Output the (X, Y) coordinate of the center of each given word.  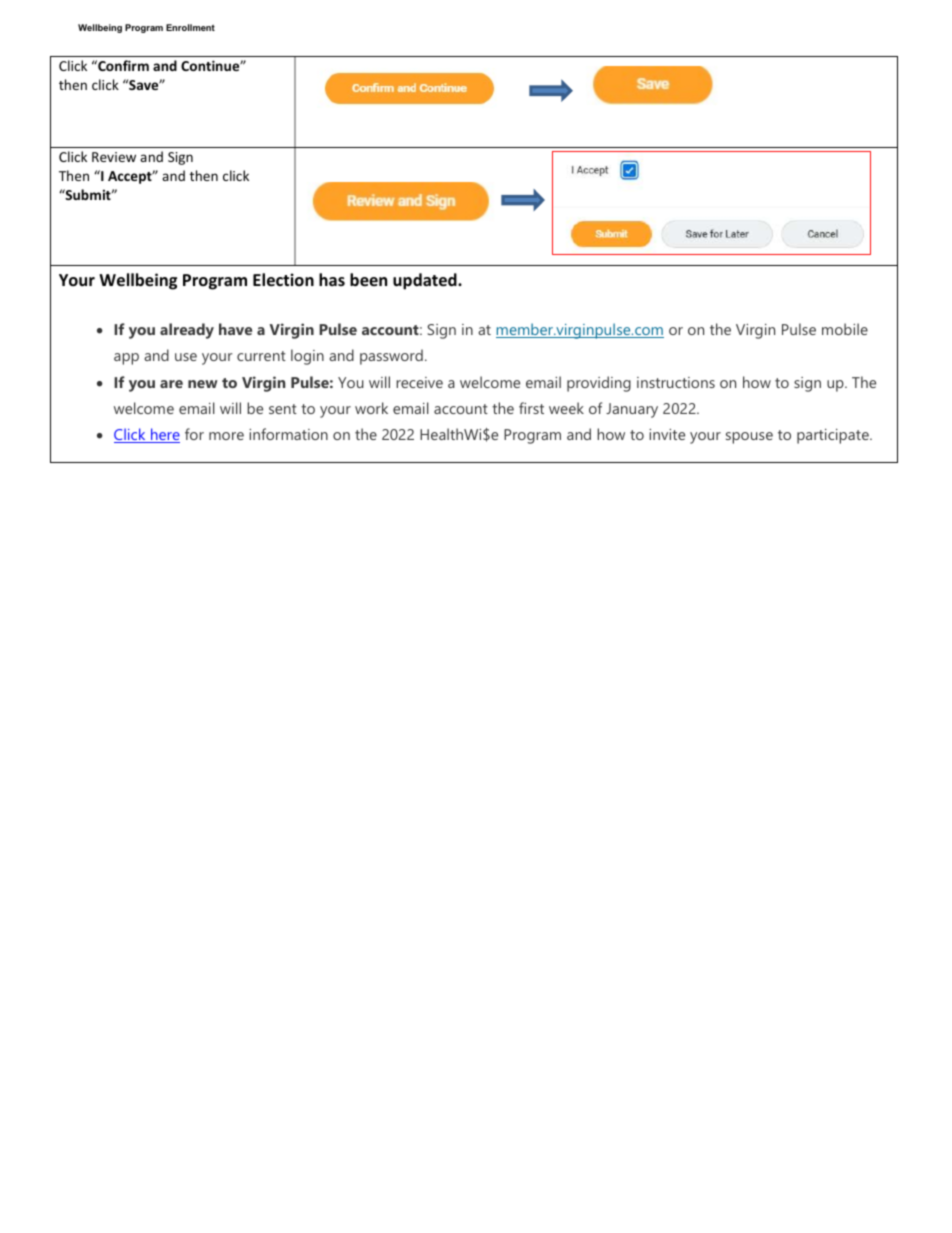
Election (283, 280)
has (332, 279)
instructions (676, 382)
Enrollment (190, 27)
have (235, 329)
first (531, 408)
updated (426, 281)
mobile (845, 329)
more (226, 436)
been (368, 280)
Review (114, 157)
